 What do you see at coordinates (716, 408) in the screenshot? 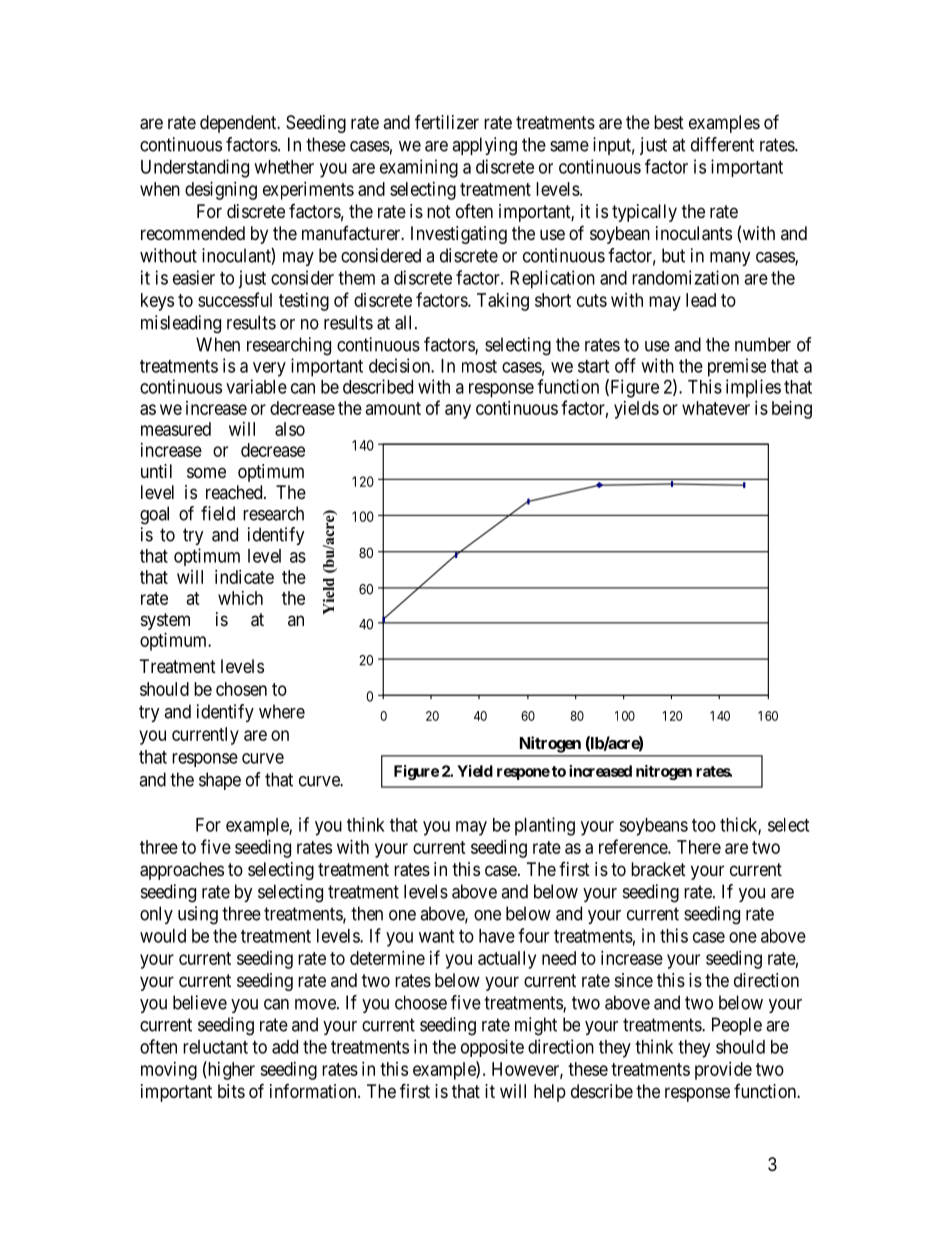
I see `whatever` at bounding box center [716, 408].
